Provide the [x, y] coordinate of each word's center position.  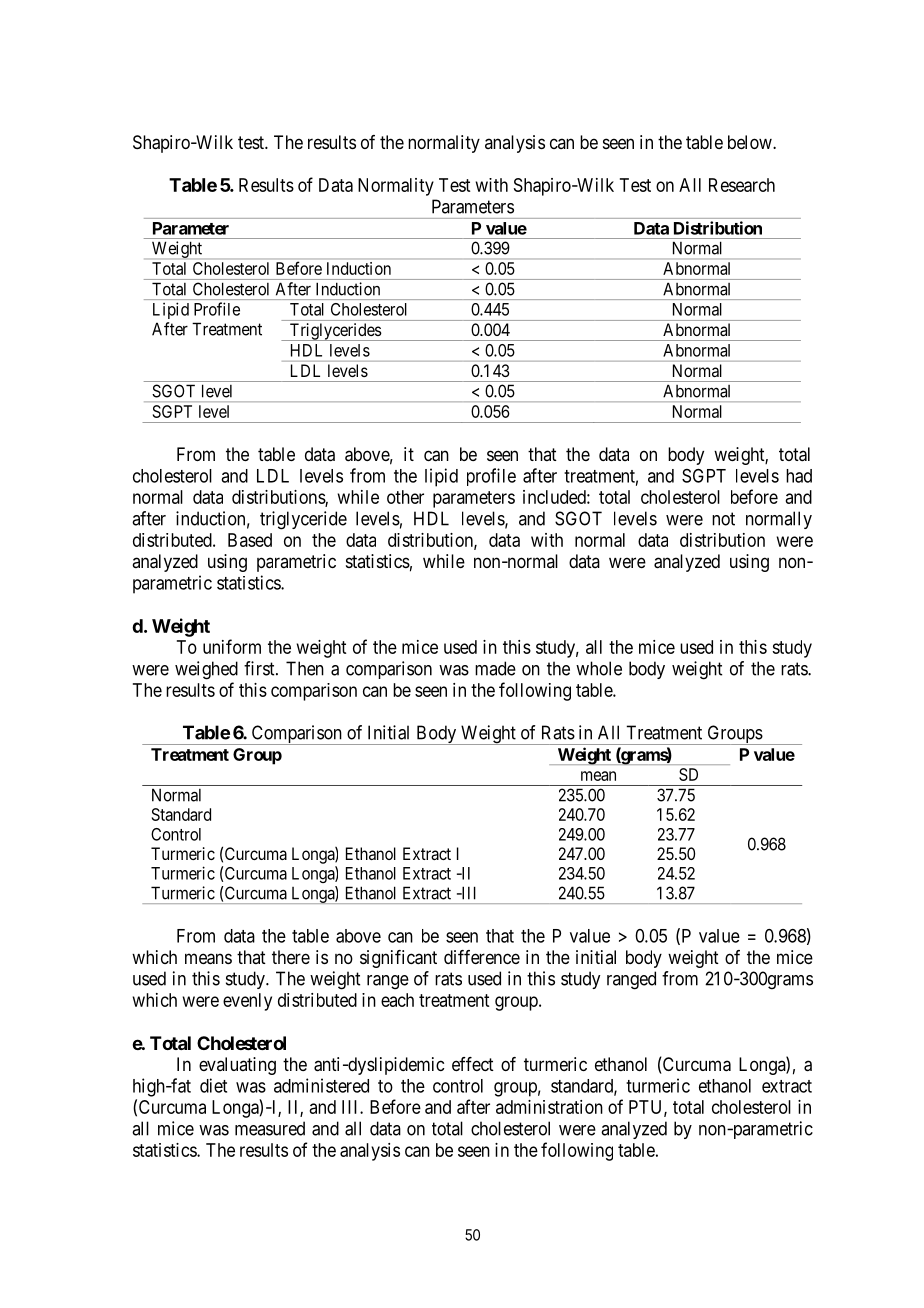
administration [549, 1107]
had [799, 476]
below [751, 142]
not [723, 519]
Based [250, 540]
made [495, 668]
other [405, 497]
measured [270, 1128]
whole [599, 668]
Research [742, 185]
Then [305, 668]
